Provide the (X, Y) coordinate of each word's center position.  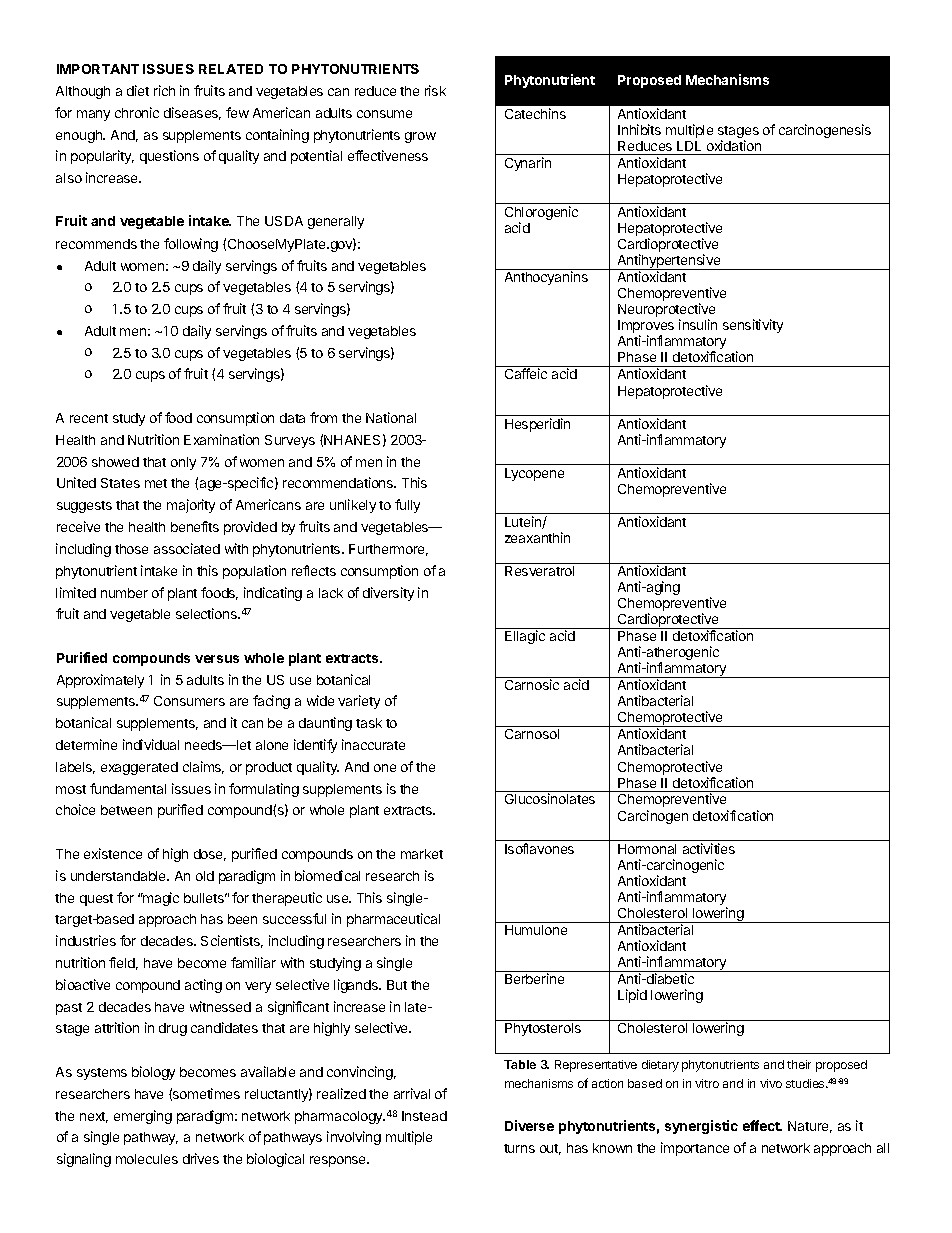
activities (709, 848)
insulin (698, 324)
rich (164, 90)
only (183, 463)
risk (435, 90)
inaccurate (373, 744)
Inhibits (639, 129)
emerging (143, 1117)
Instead (424, 1116)
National (391, 417)
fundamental (128, 788)
